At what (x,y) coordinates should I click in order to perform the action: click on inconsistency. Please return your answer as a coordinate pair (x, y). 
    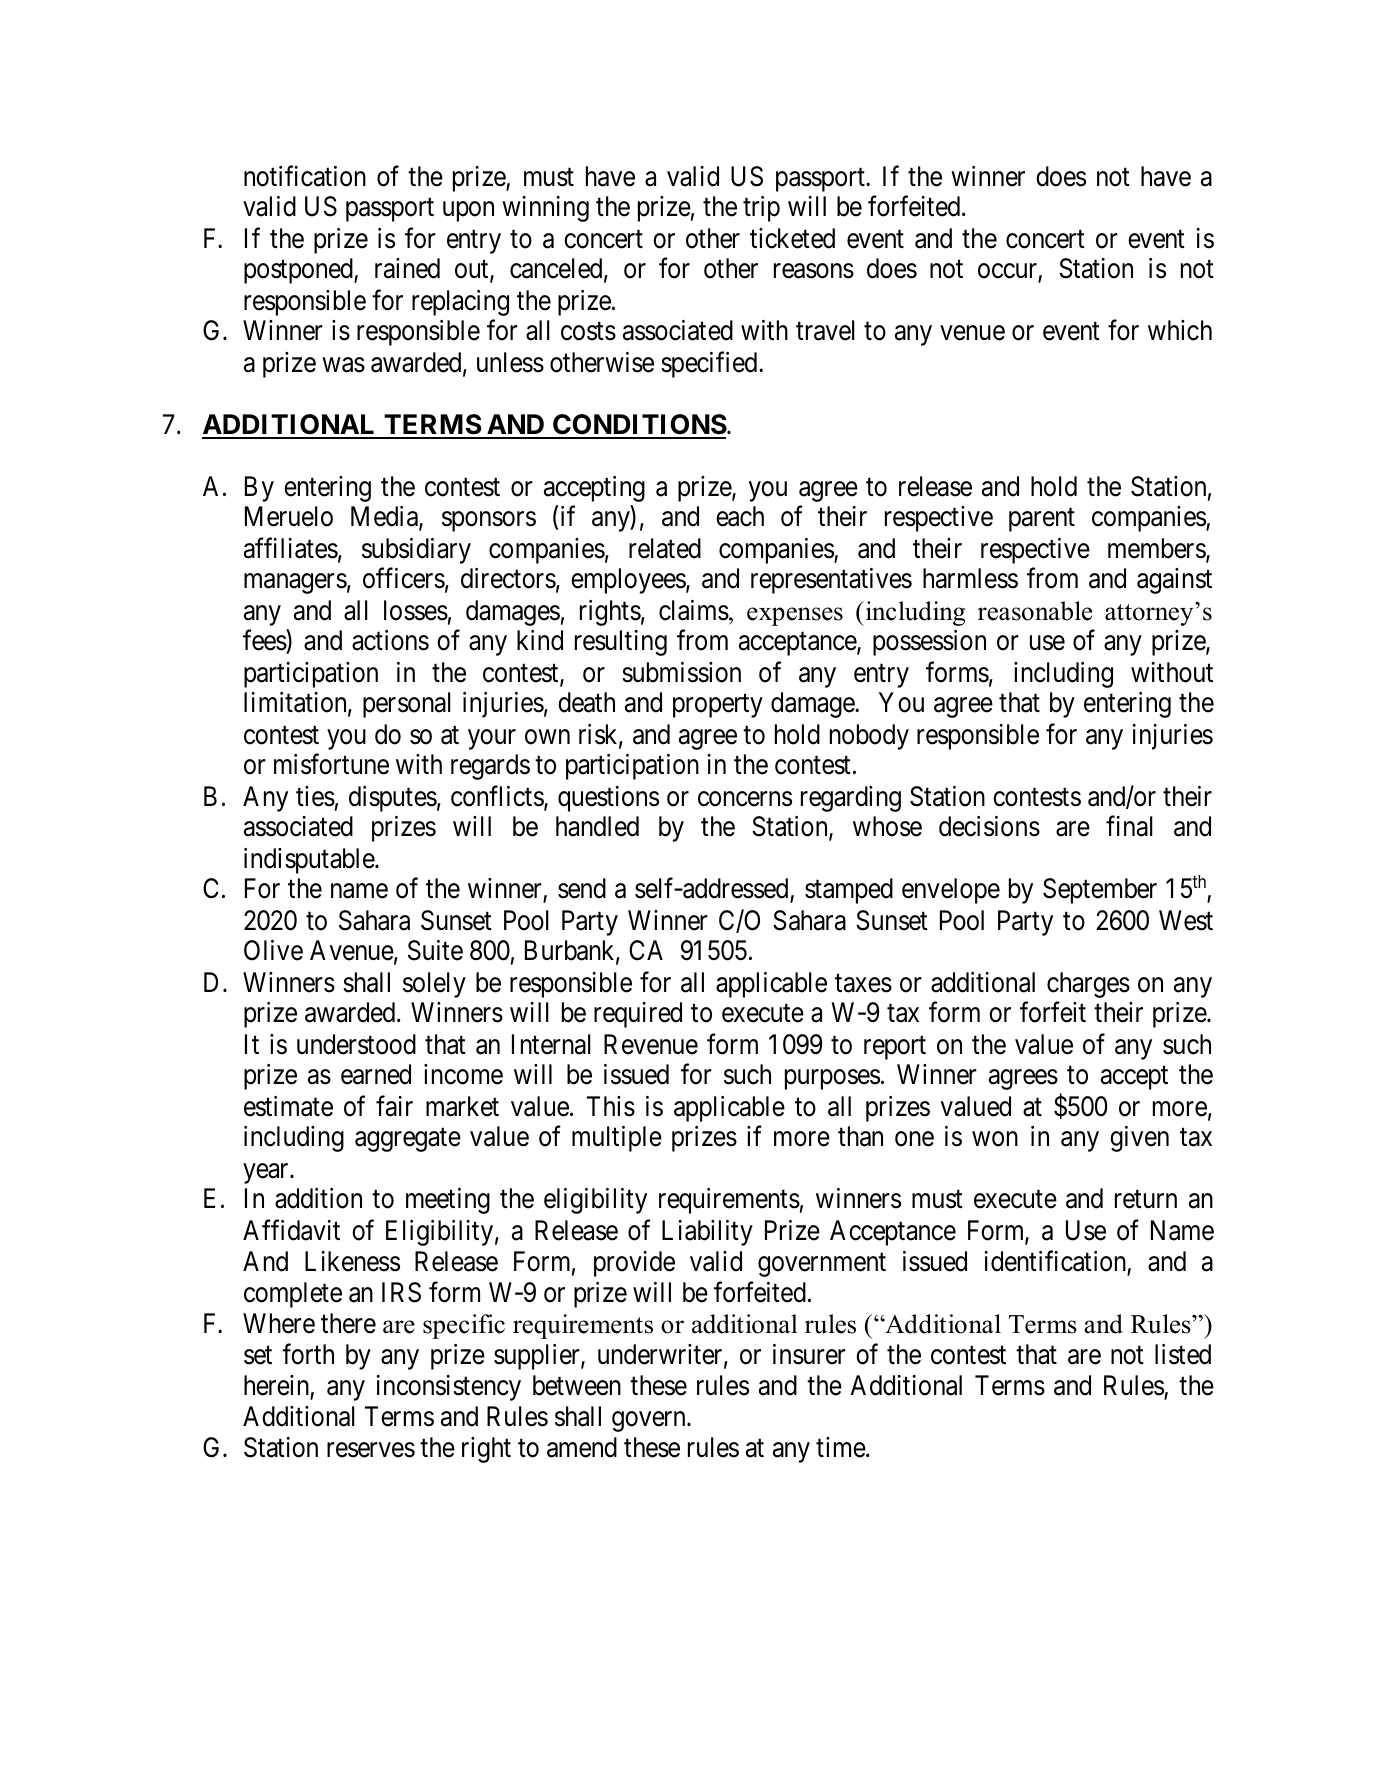
    Looking at the image, I should click on (449, 1388).
